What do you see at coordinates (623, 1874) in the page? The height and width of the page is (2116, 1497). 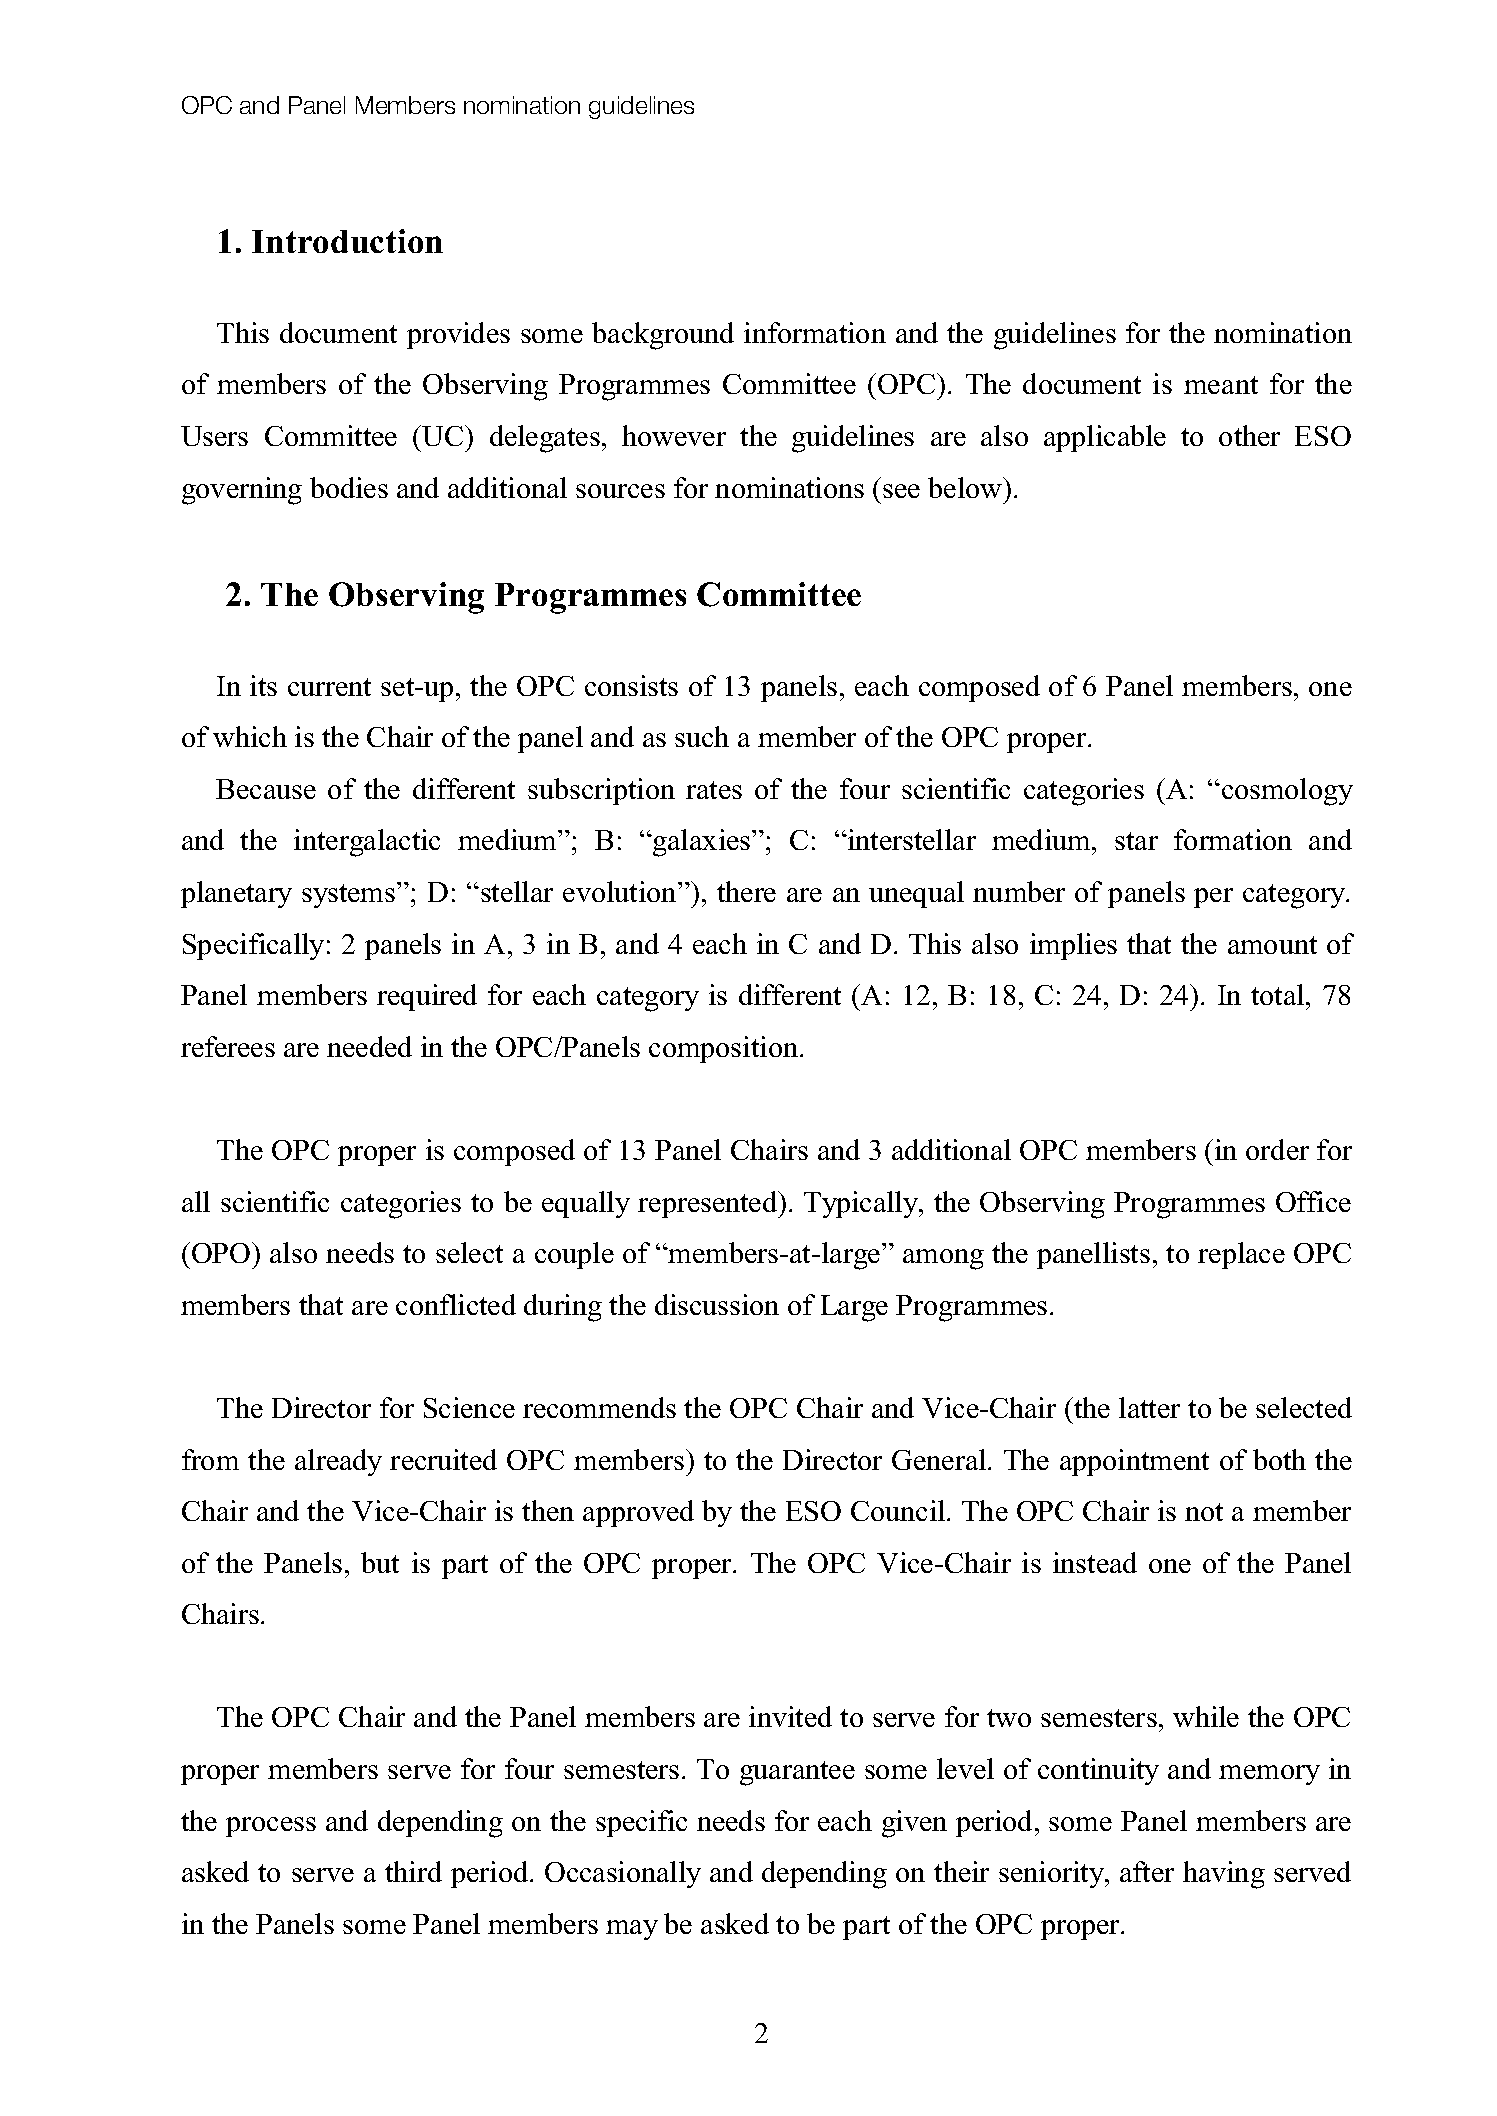 I see `Occasionally` at bounding box center [623, 1874].
